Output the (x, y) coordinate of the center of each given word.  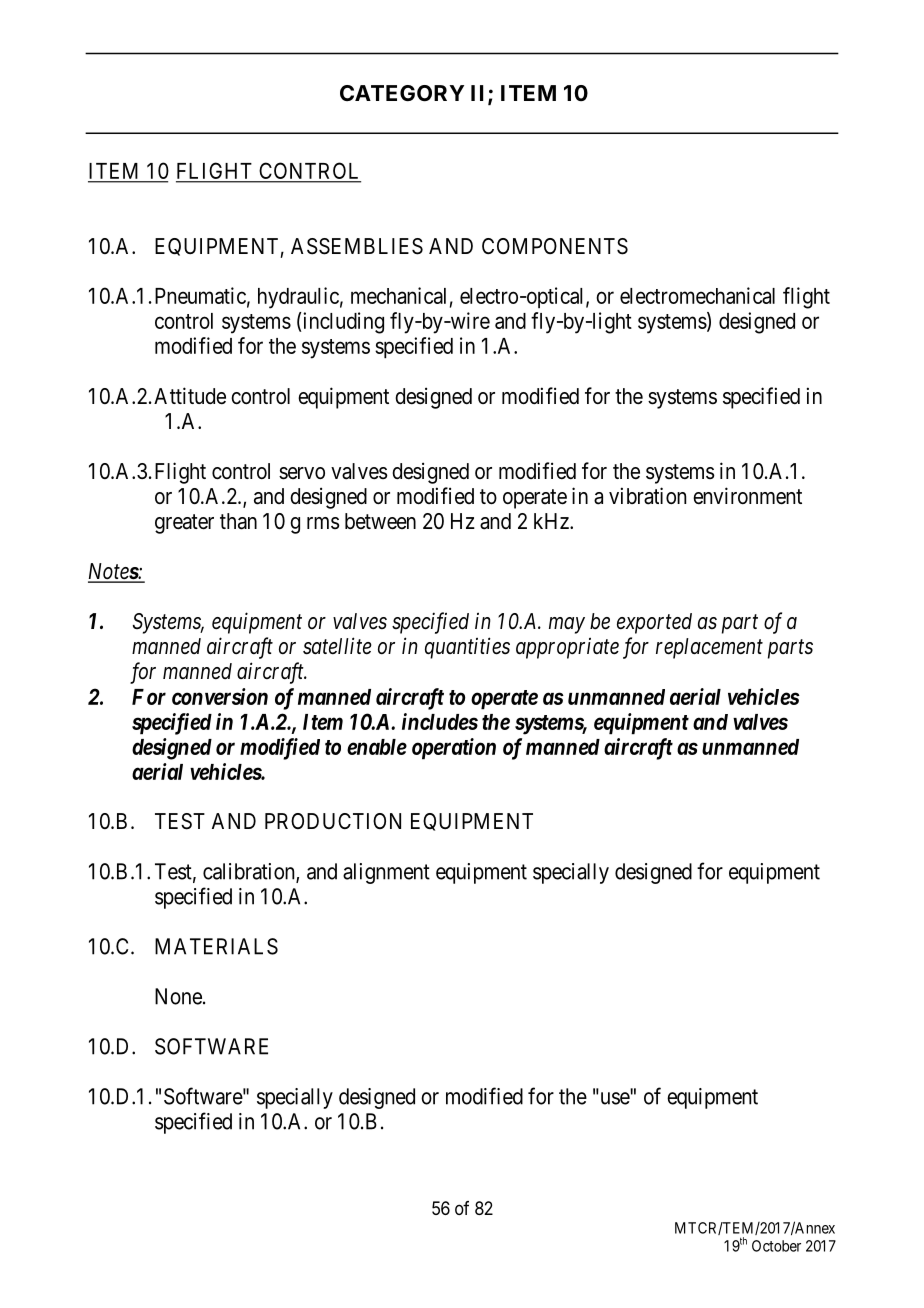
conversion (220, 696)
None (178, 996)
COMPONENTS (555, 246)
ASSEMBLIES (357, 246)
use (615, 1098)
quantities (467, 648)
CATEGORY (402, 93)
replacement (709, 648)
